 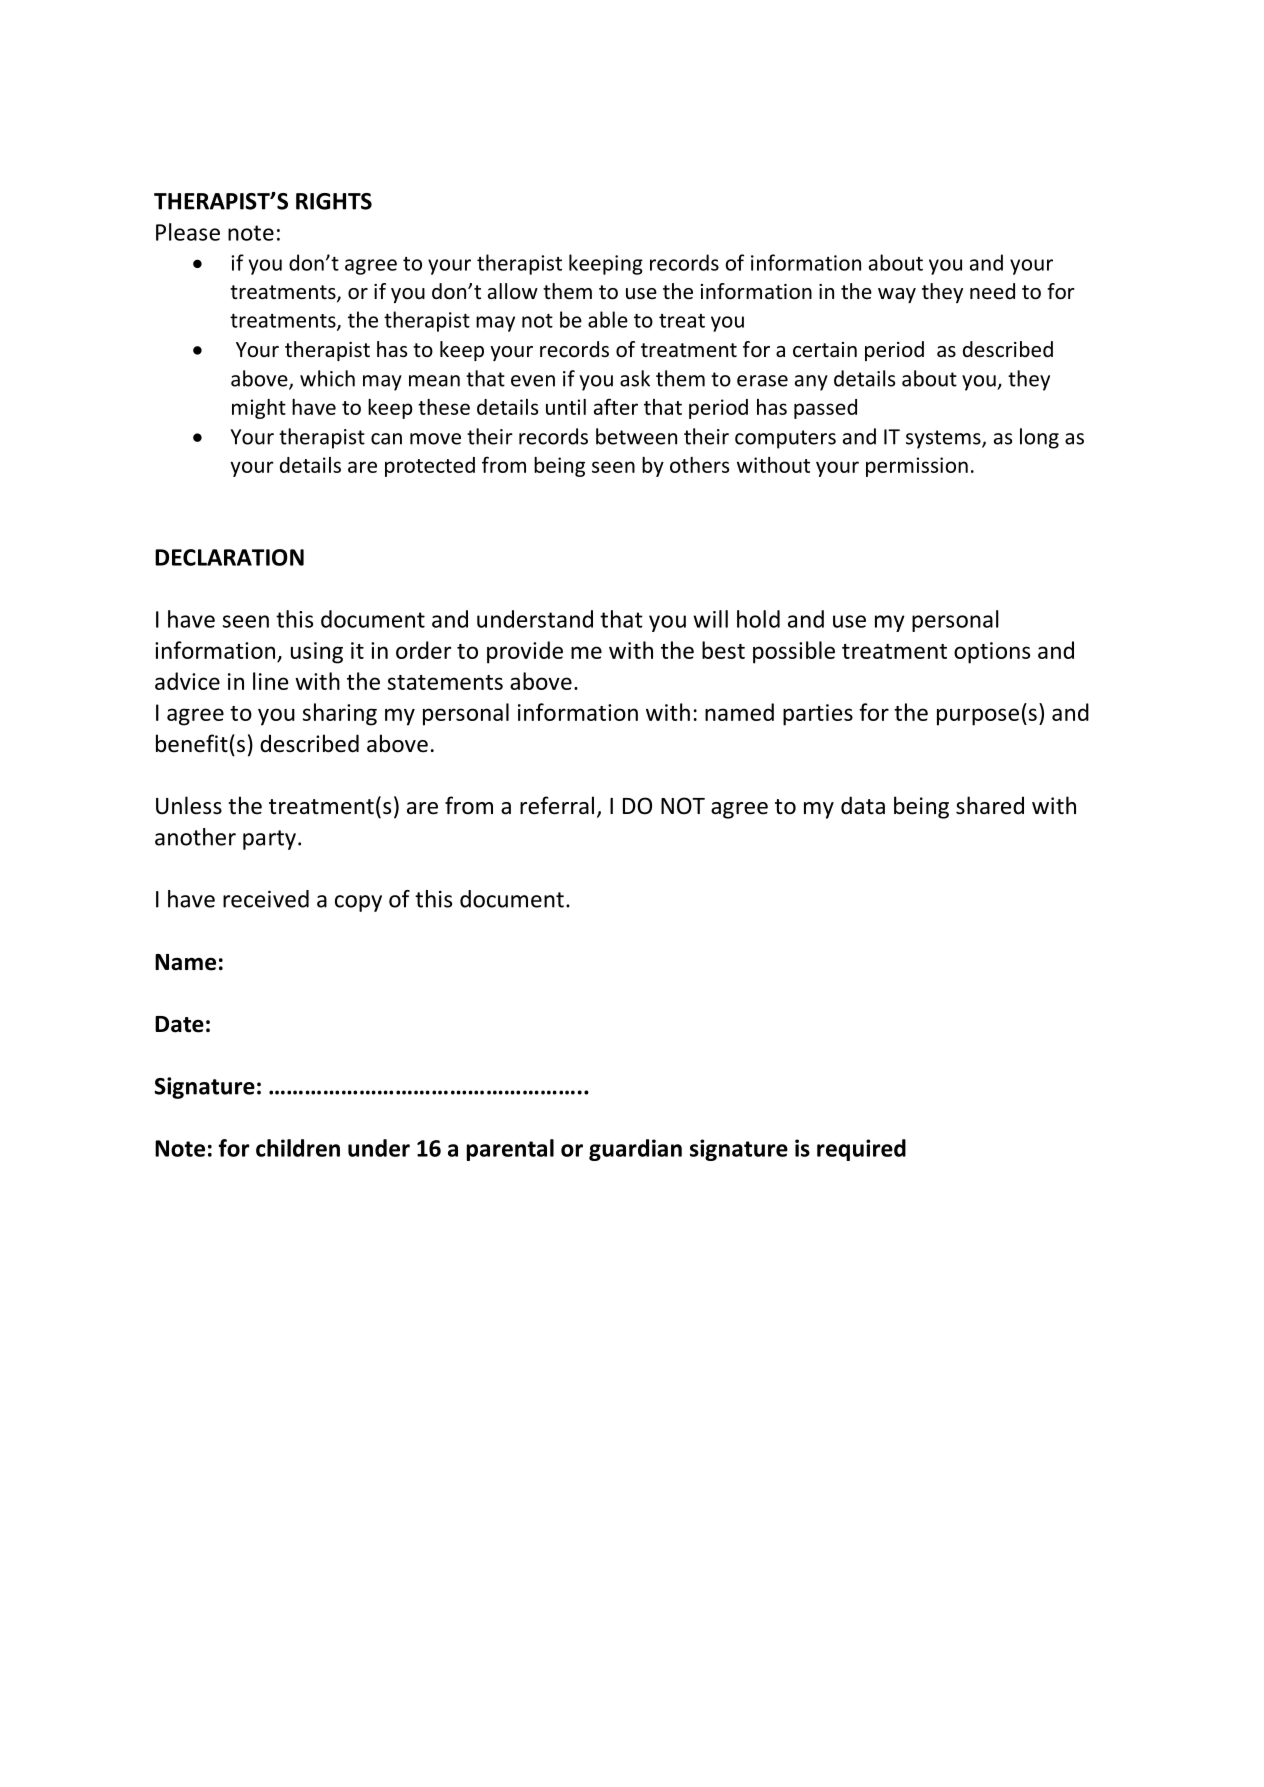 What do you see at coordinates (635, 1150) in the document?
I see `guardian` at bounding box center [635, 1150].
